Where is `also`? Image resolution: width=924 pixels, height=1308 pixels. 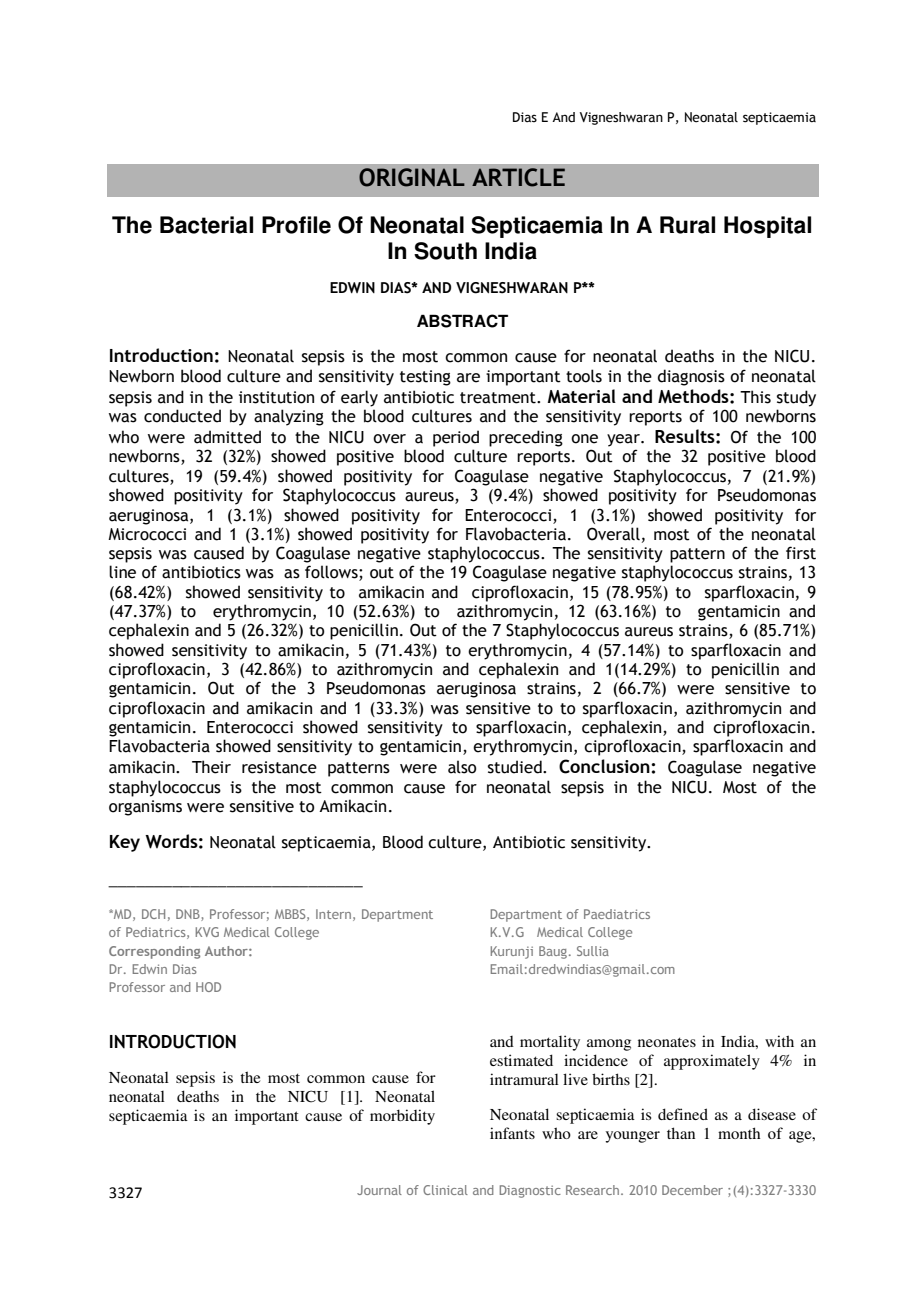 also is located at coordinates (462, 767).
